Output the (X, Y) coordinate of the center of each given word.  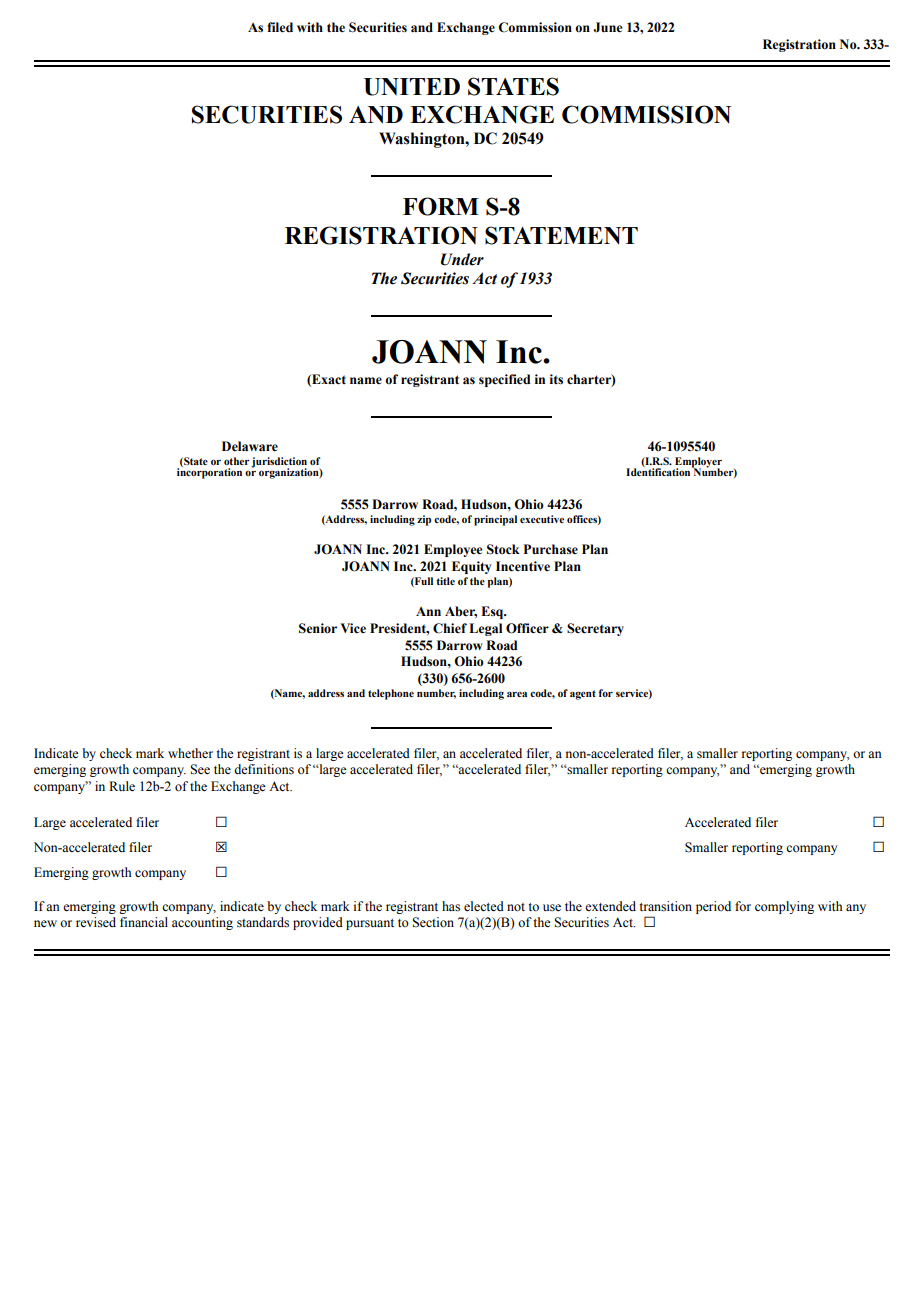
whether (190, 753)
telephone (391, 694)
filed (280, 27)
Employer (697, 463)
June (607, 27)
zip (424, 520)
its (556, 379)
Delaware (250, 446)
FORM (441, 206)
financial (144, 922)
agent (583, 695)
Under (462, 259)
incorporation (209, 472)
